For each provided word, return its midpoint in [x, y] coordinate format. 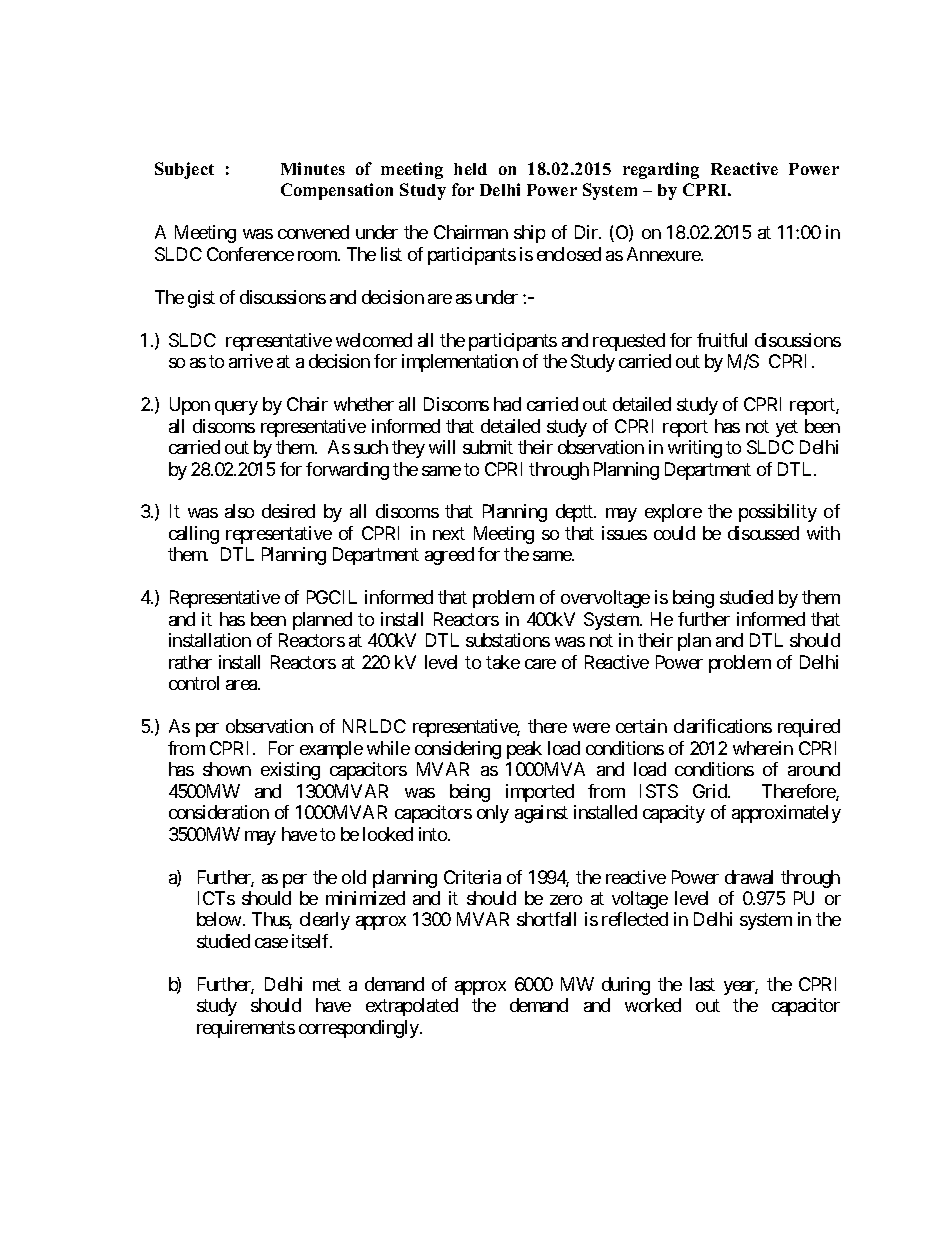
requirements [246, 1029]
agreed [449, 556]
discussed [763, 533]
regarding [661, 170]
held [470, 169]
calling [194, 535]
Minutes [313, 168]
